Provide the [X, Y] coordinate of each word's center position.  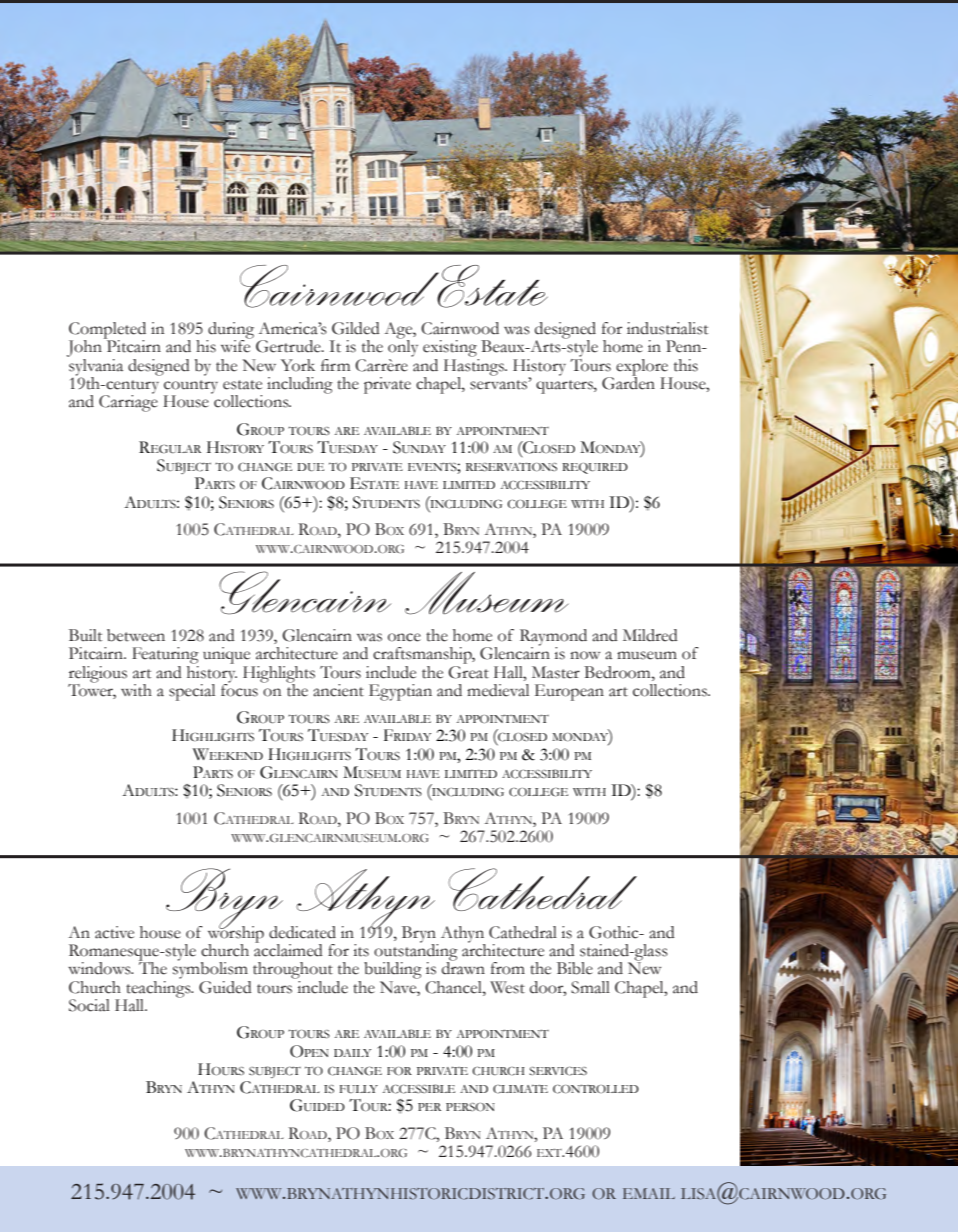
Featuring [165, 655]
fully [359, 1089]
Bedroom [618, 672]
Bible [575, 968]
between [136, 635]
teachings [158, 989]
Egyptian [400, 692]
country [191, 388]
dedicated [302, 932]
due [310, 467]
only [403, 347]
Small [590, 987]
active [114, 932]
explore [643, 368]
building [393, 972]
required [595, 468]
